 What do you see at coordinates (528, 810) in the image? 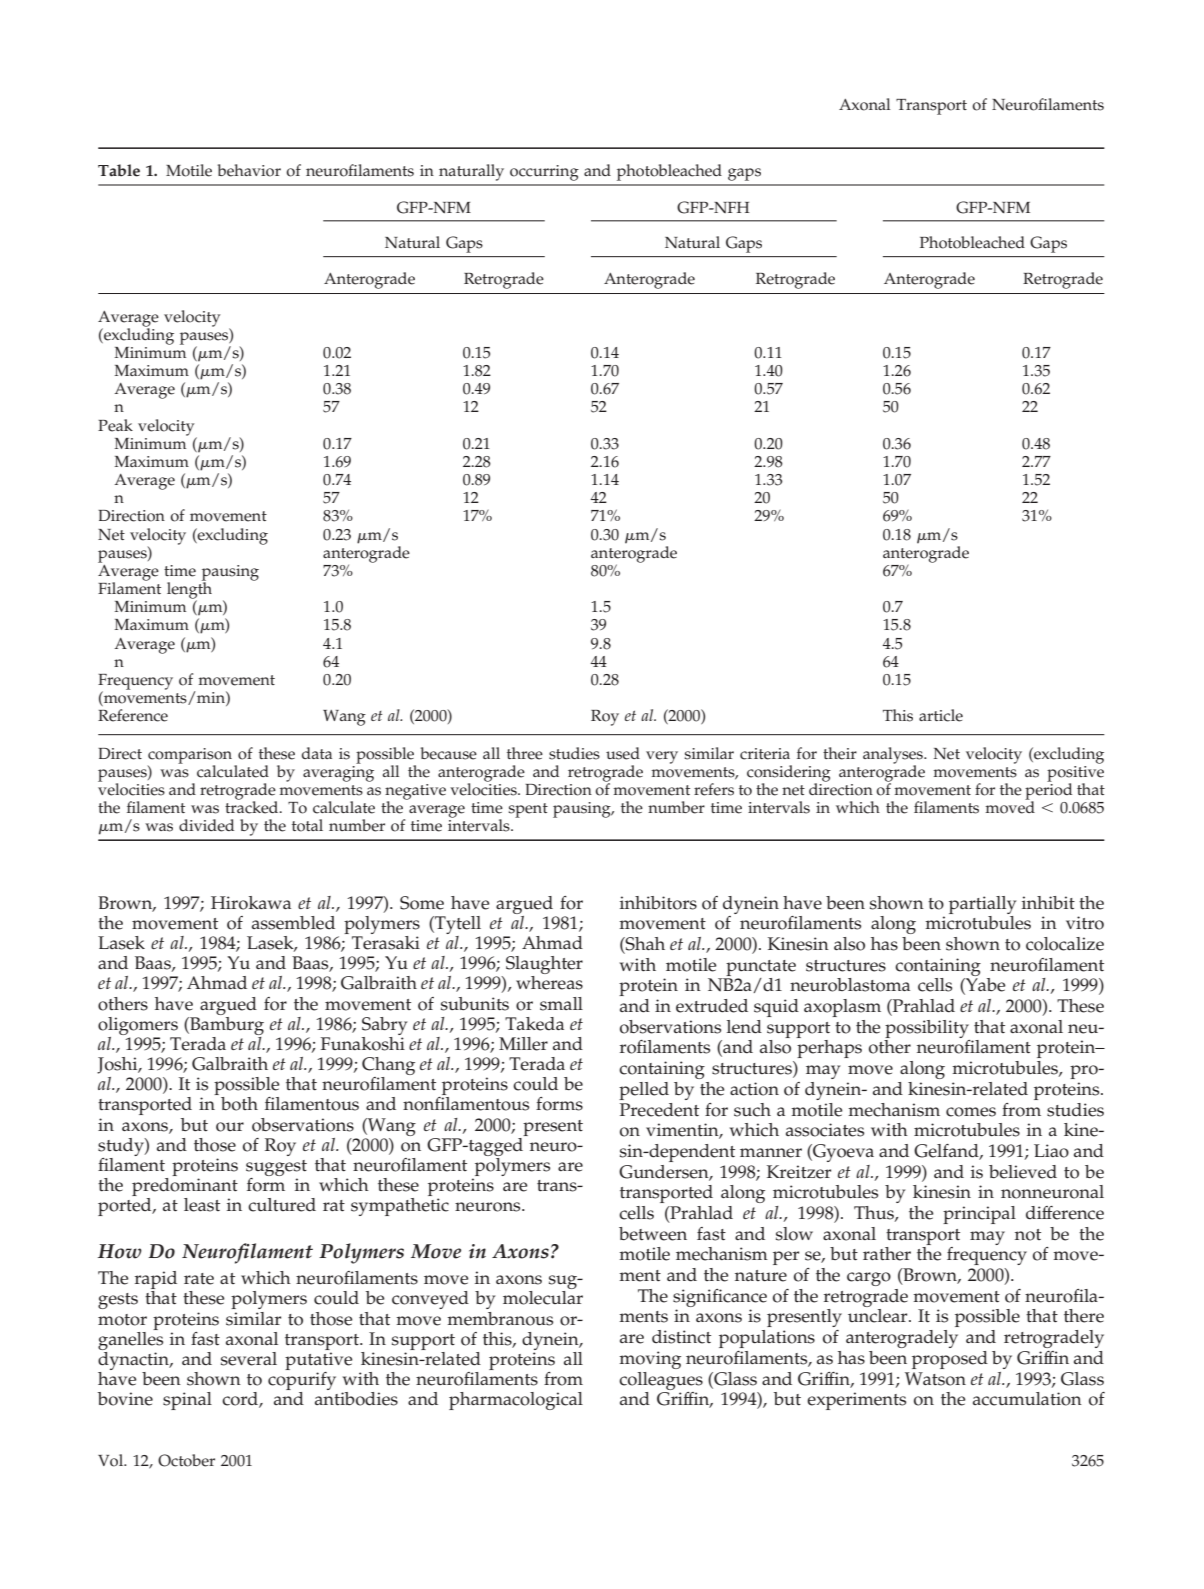
I see `spent` at bounding box center [528, 810].
